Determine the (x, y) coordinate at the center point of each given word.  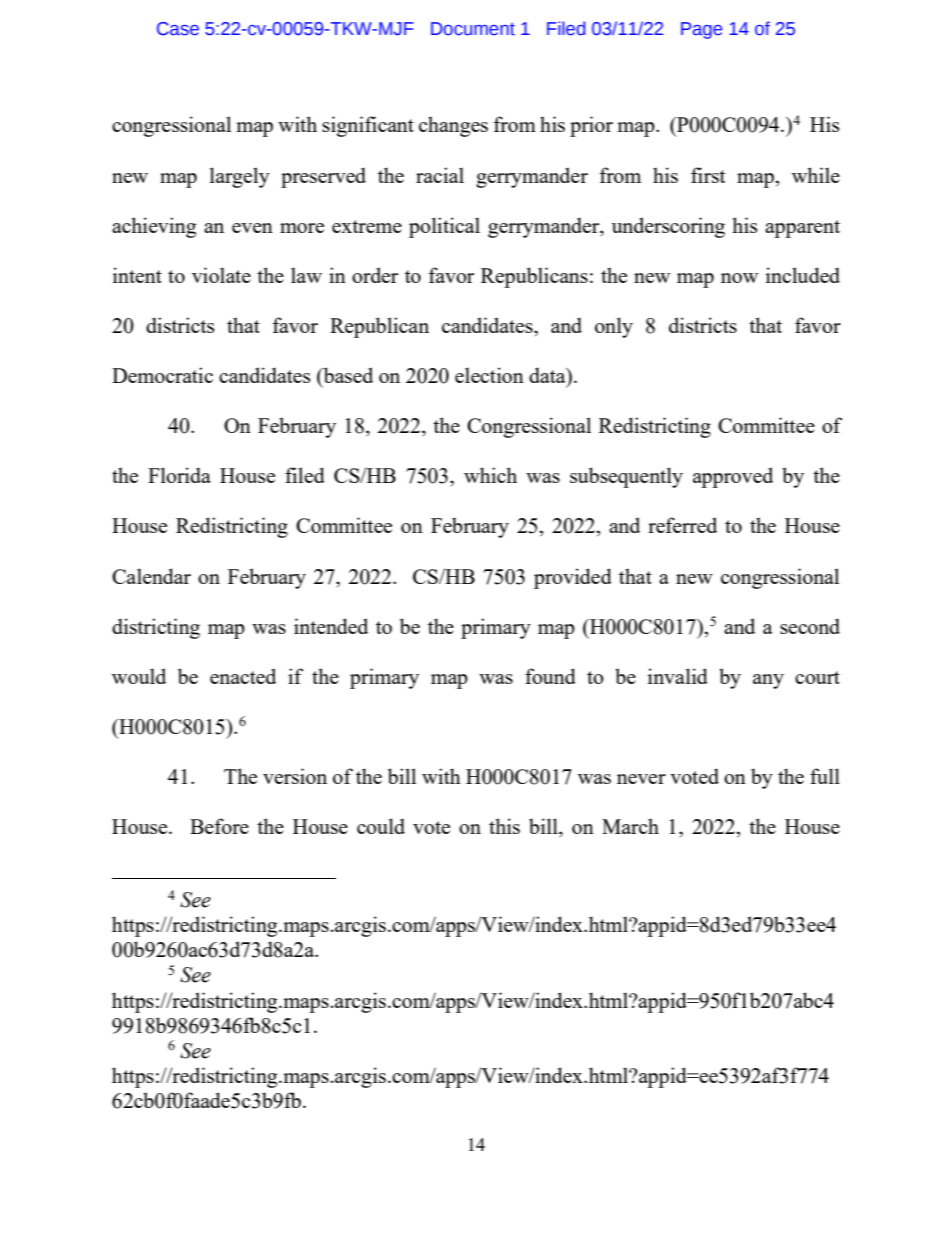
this (504, 826)
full (825, 776)
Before (219, 826)
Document (473, 29)
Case (178, 29)
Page (701, 30)
